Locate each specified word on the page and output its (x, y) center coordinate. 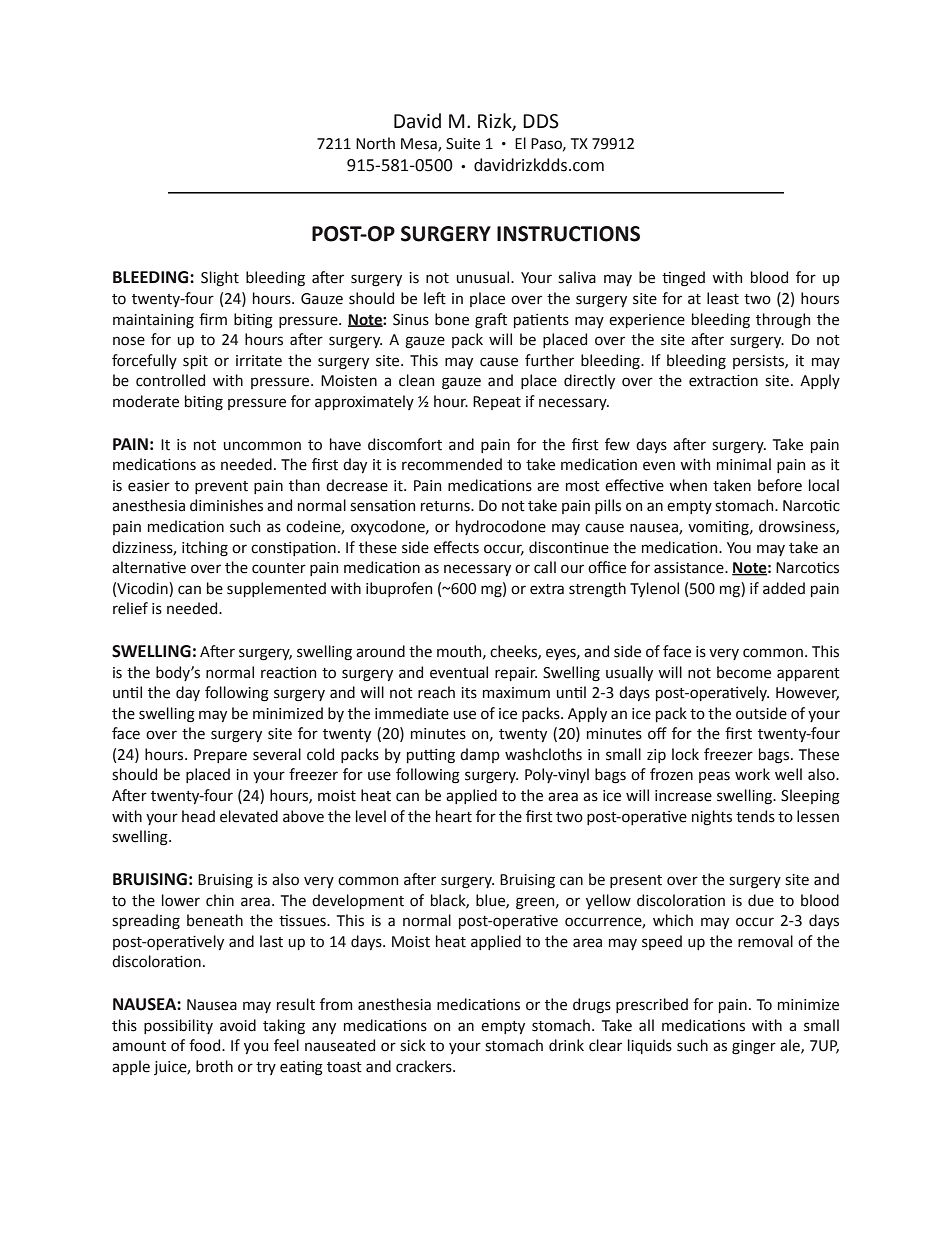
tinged (683, 279)
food (206, 1045)
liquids (650, 1046)
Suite (463, 144)
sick (413, 1045)
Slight (220, 279)
